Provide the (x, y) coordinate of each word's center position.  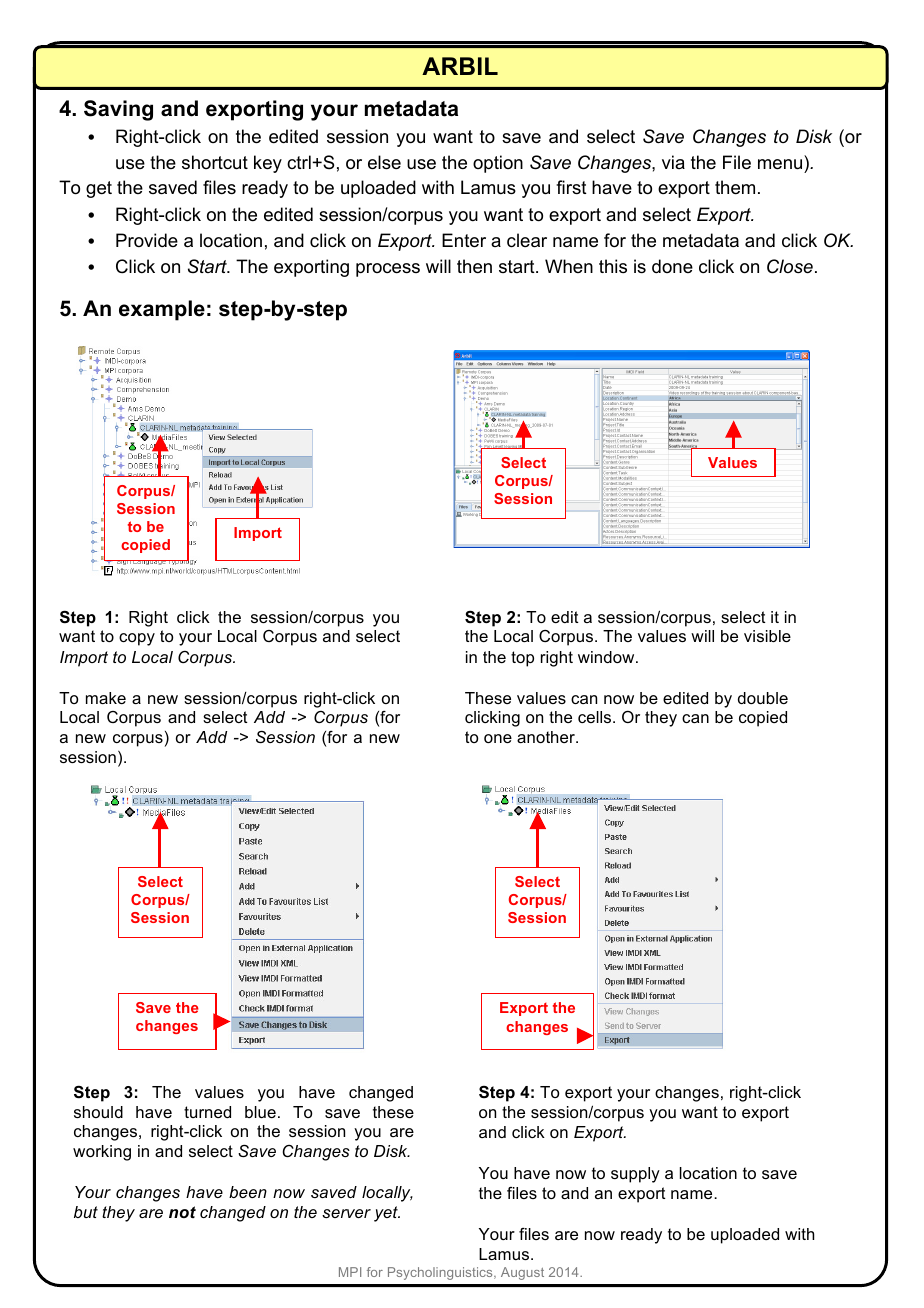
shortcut (215, 162)
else (384, 162)
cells (596, 717)
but (86, 1212)
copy (137, 639)
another (547, 737)
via (673, 162)
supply (635, 1175)
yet (387, 1214)
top (522, 659)
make (106, 698)
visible (767, 636)
